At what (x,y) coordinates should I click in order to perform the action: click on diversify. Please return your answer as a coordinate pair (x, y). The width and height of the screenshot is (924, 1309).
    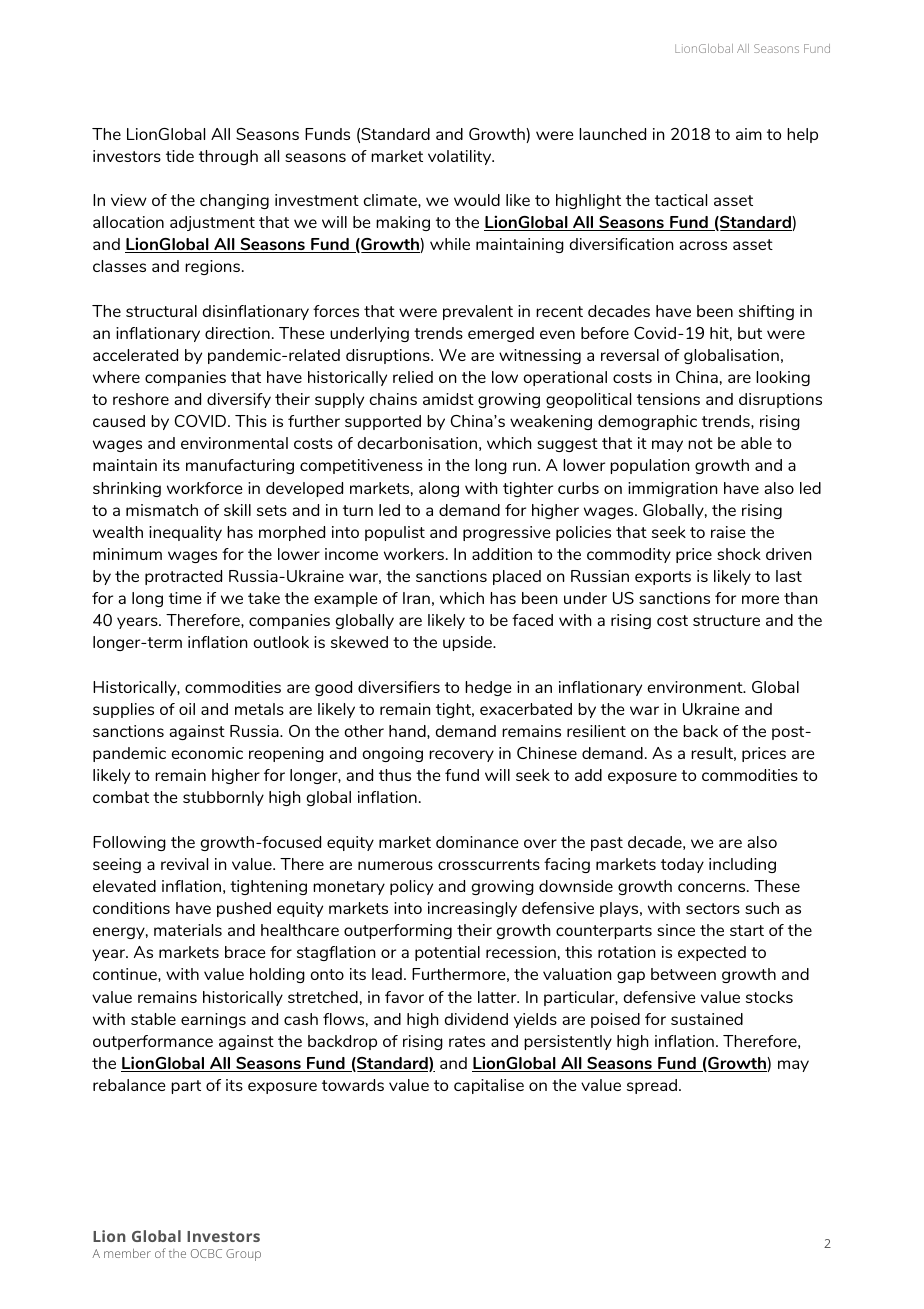
    Looking at the image, I should click on (239, 400).
